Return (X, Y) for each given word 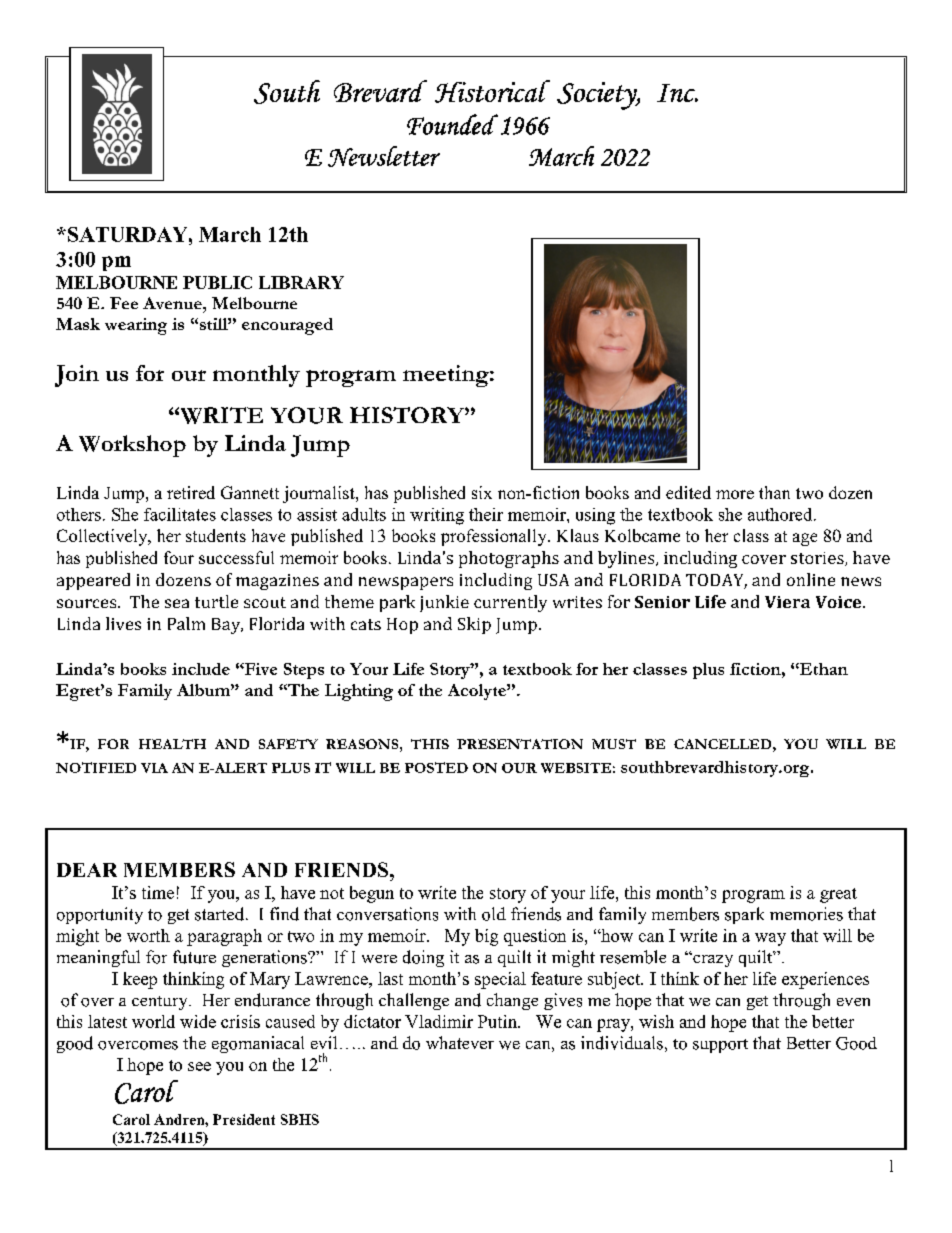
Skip (474, 625)
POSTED (436, 767)
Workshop (132, 446)
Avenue (173, 303)
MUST (614, 744)
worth (148, 935)
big (486, 937)
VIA (154, 768)
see (199, 1066)
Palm (186, 623)
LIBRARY (301, 282)
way (770, 939)
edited (688, 492)
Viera (787, 602)
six (482, 492)
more (735, 494)
